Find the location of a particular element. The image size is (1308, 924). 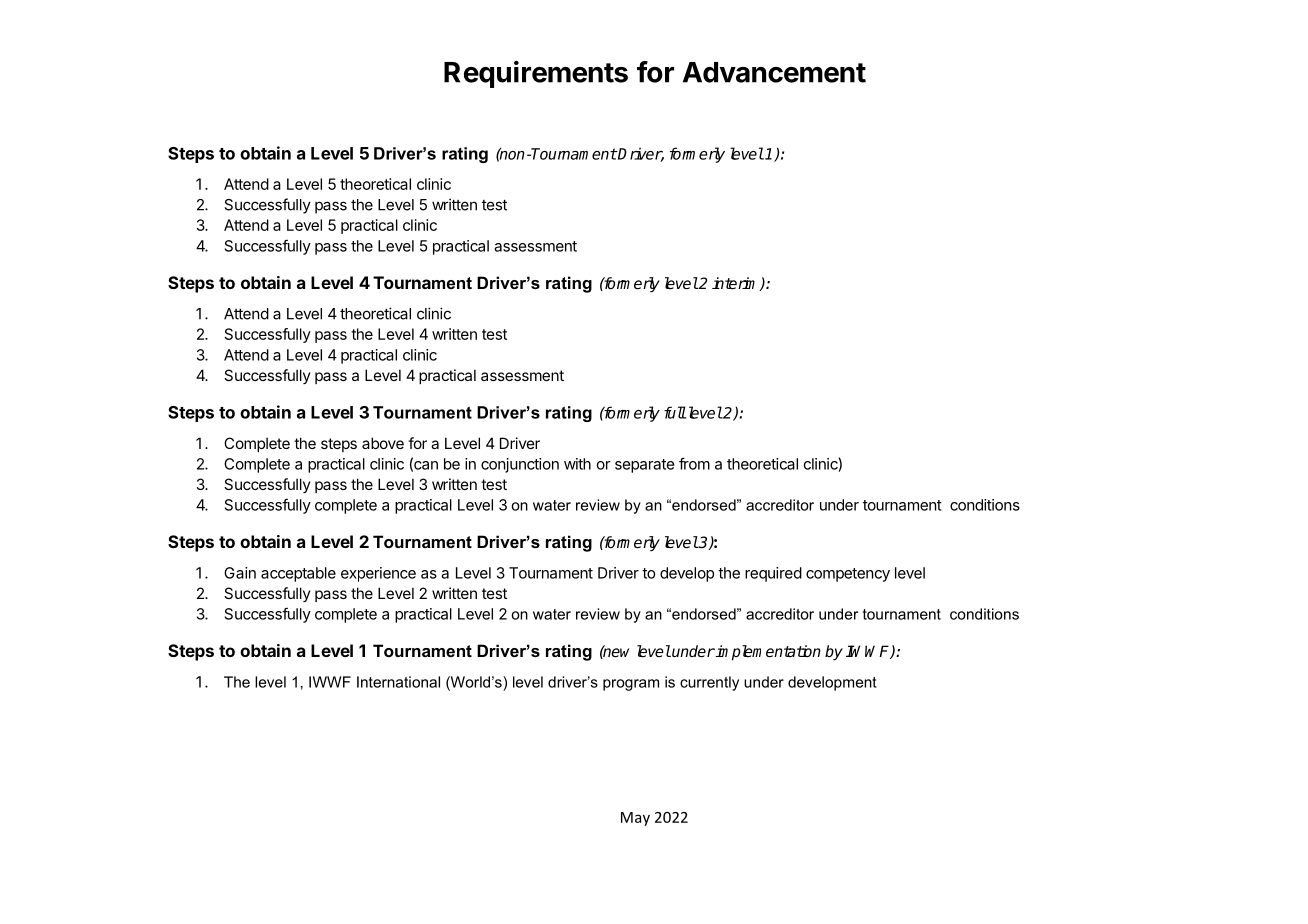

interim is located at coordinates (736, 284).
